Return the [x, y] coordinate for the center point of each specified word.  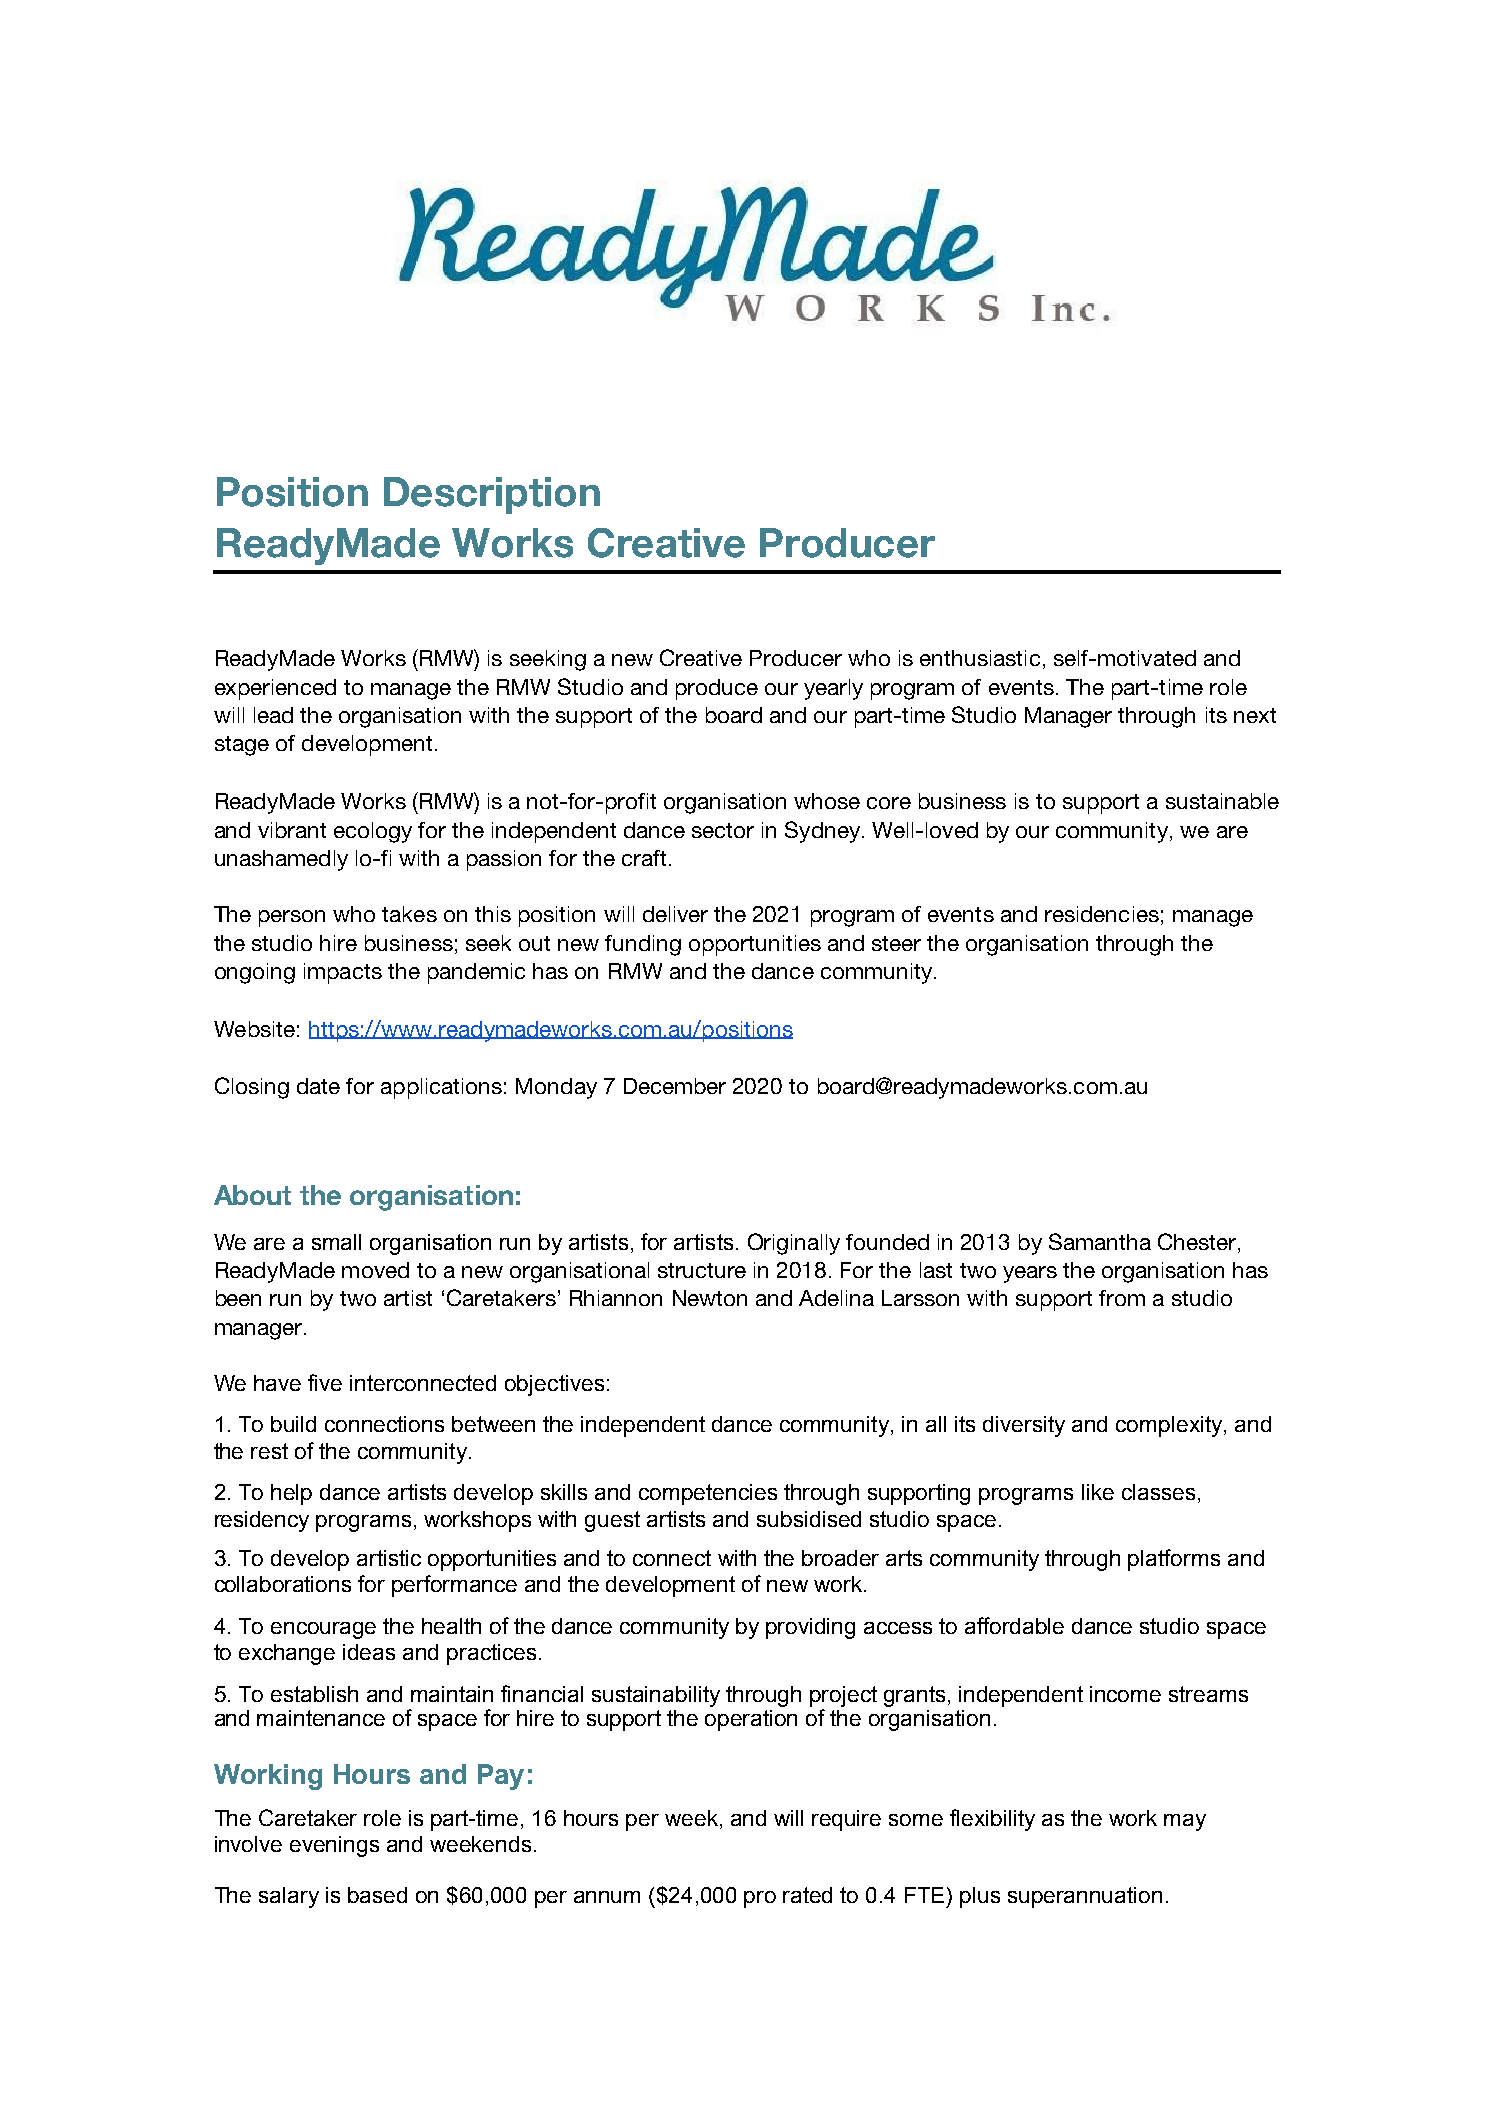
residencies [1102, 914]
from [1122, 1298]
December [675, 1086]
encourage [323, 1630]
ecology [373, 832]
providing [810, 1628]
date [318, 1086]
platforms [1174, 1560]
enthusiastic [980, 658]
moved [375, 1270]
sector [723, 830]
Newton [710, 1298]
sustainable [1222, 801]
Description [492, 495]
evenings [334, 1846]
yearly [833, 689]
